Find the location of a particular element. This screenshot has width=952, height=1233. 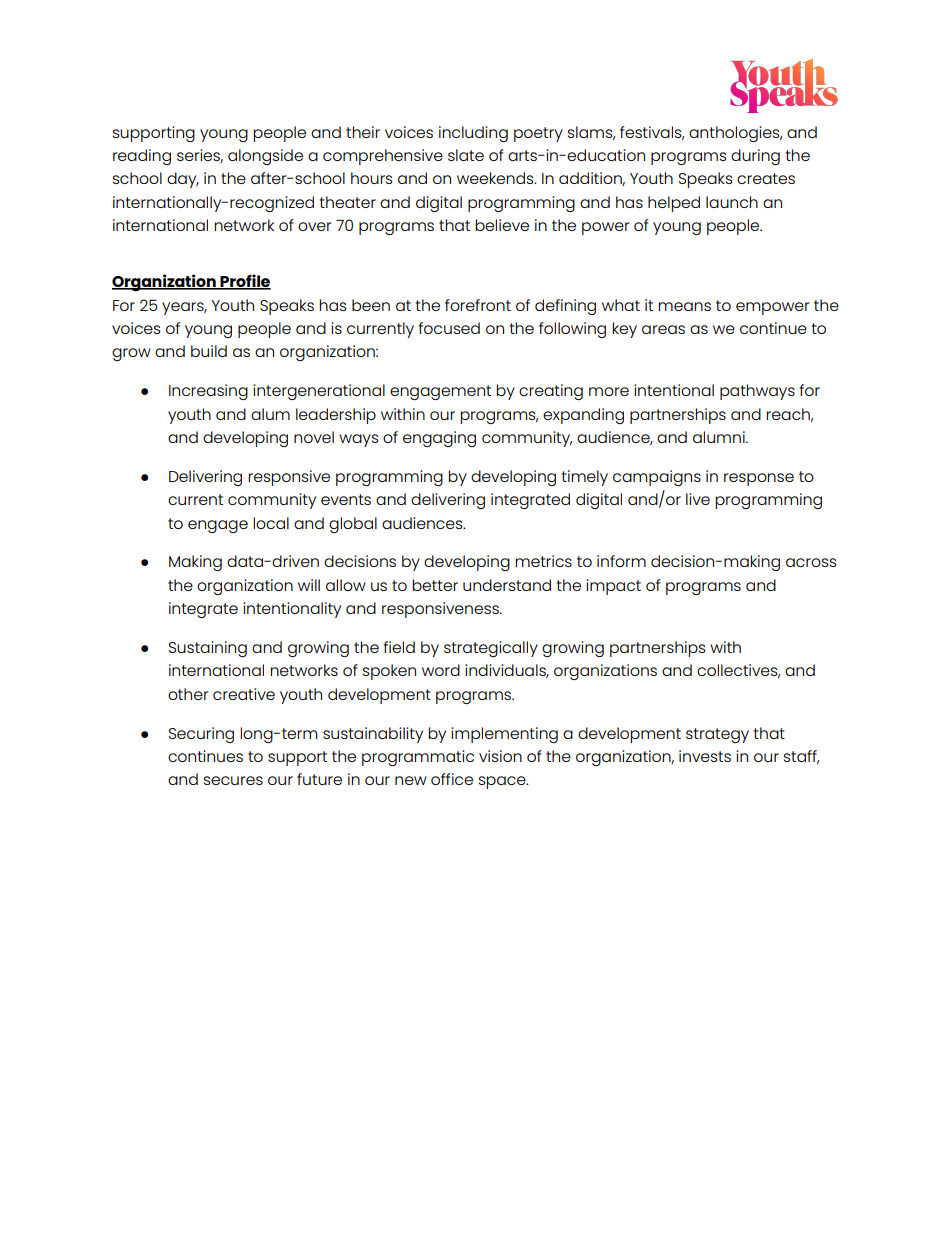

slate is located at coordinates (466, 155).
